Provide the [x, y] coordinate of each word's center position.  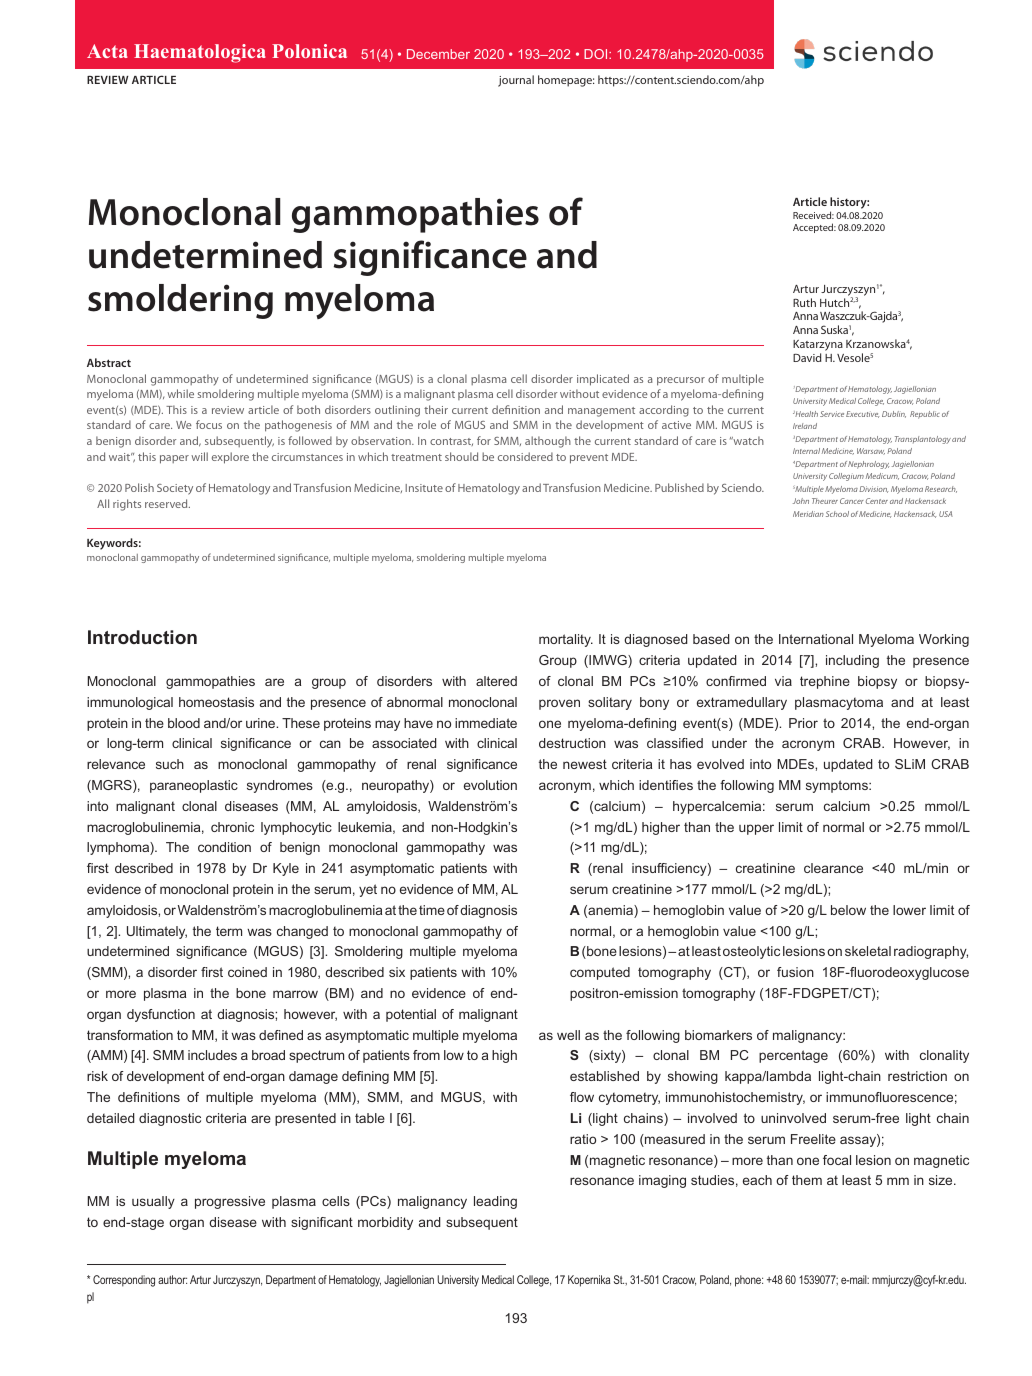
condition [224, 847]
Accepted [814, 228]
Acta [107, 51]
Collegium [846, 477]
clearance [833, 868]
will [199, 456]
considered [525, 456]
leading [495, 1202]
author [172, 1279]
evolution [490, 785]
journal [516, 81]
